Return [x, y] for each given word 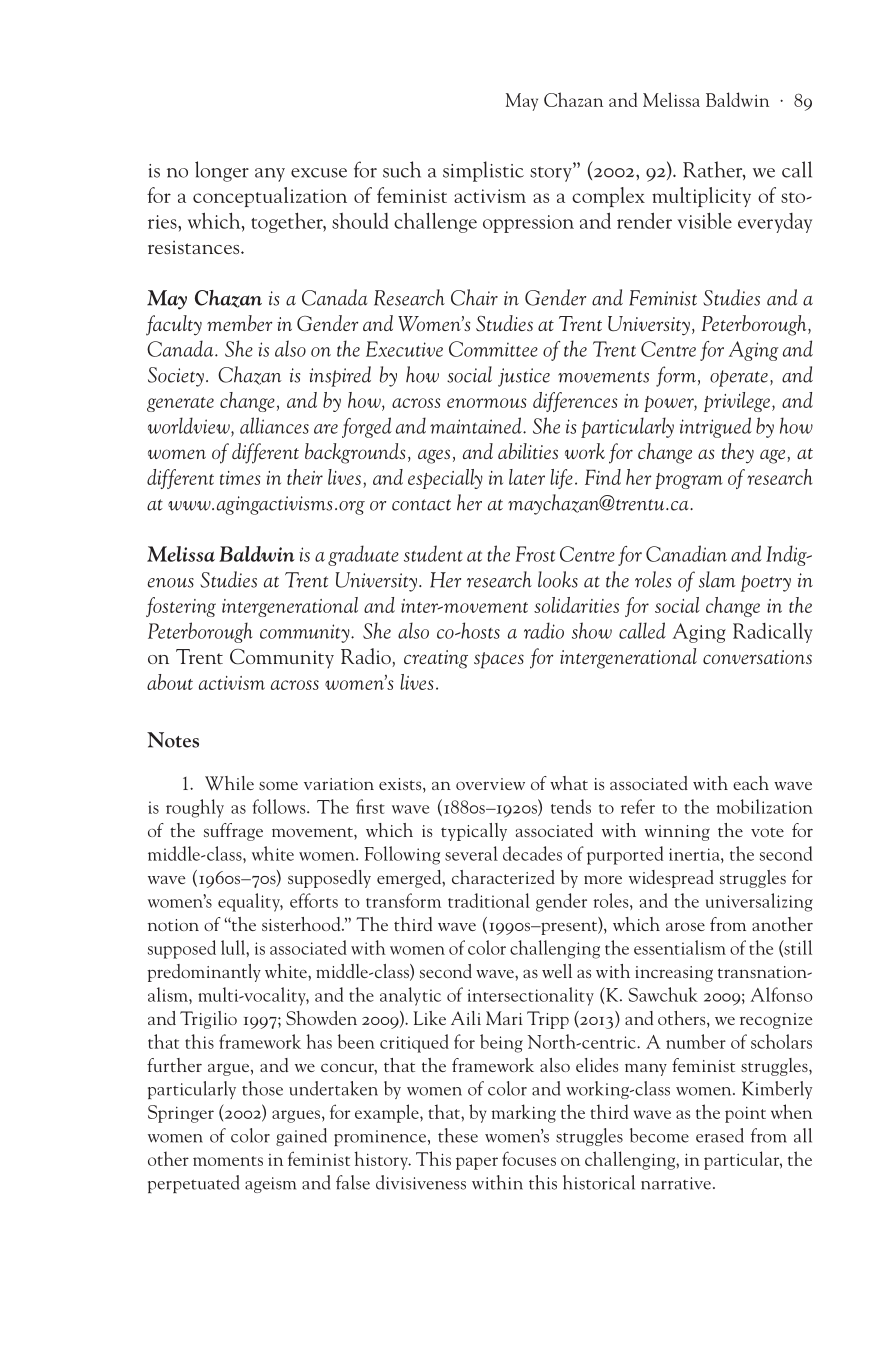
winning [677, 833]
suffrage [233, 832]
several [471, 853]
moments [228, 1161]
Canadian [686, 553]
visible [705, 220]
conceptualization [270, 197]
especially [445, 479]
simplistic [483, 171]
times [240, 478]
